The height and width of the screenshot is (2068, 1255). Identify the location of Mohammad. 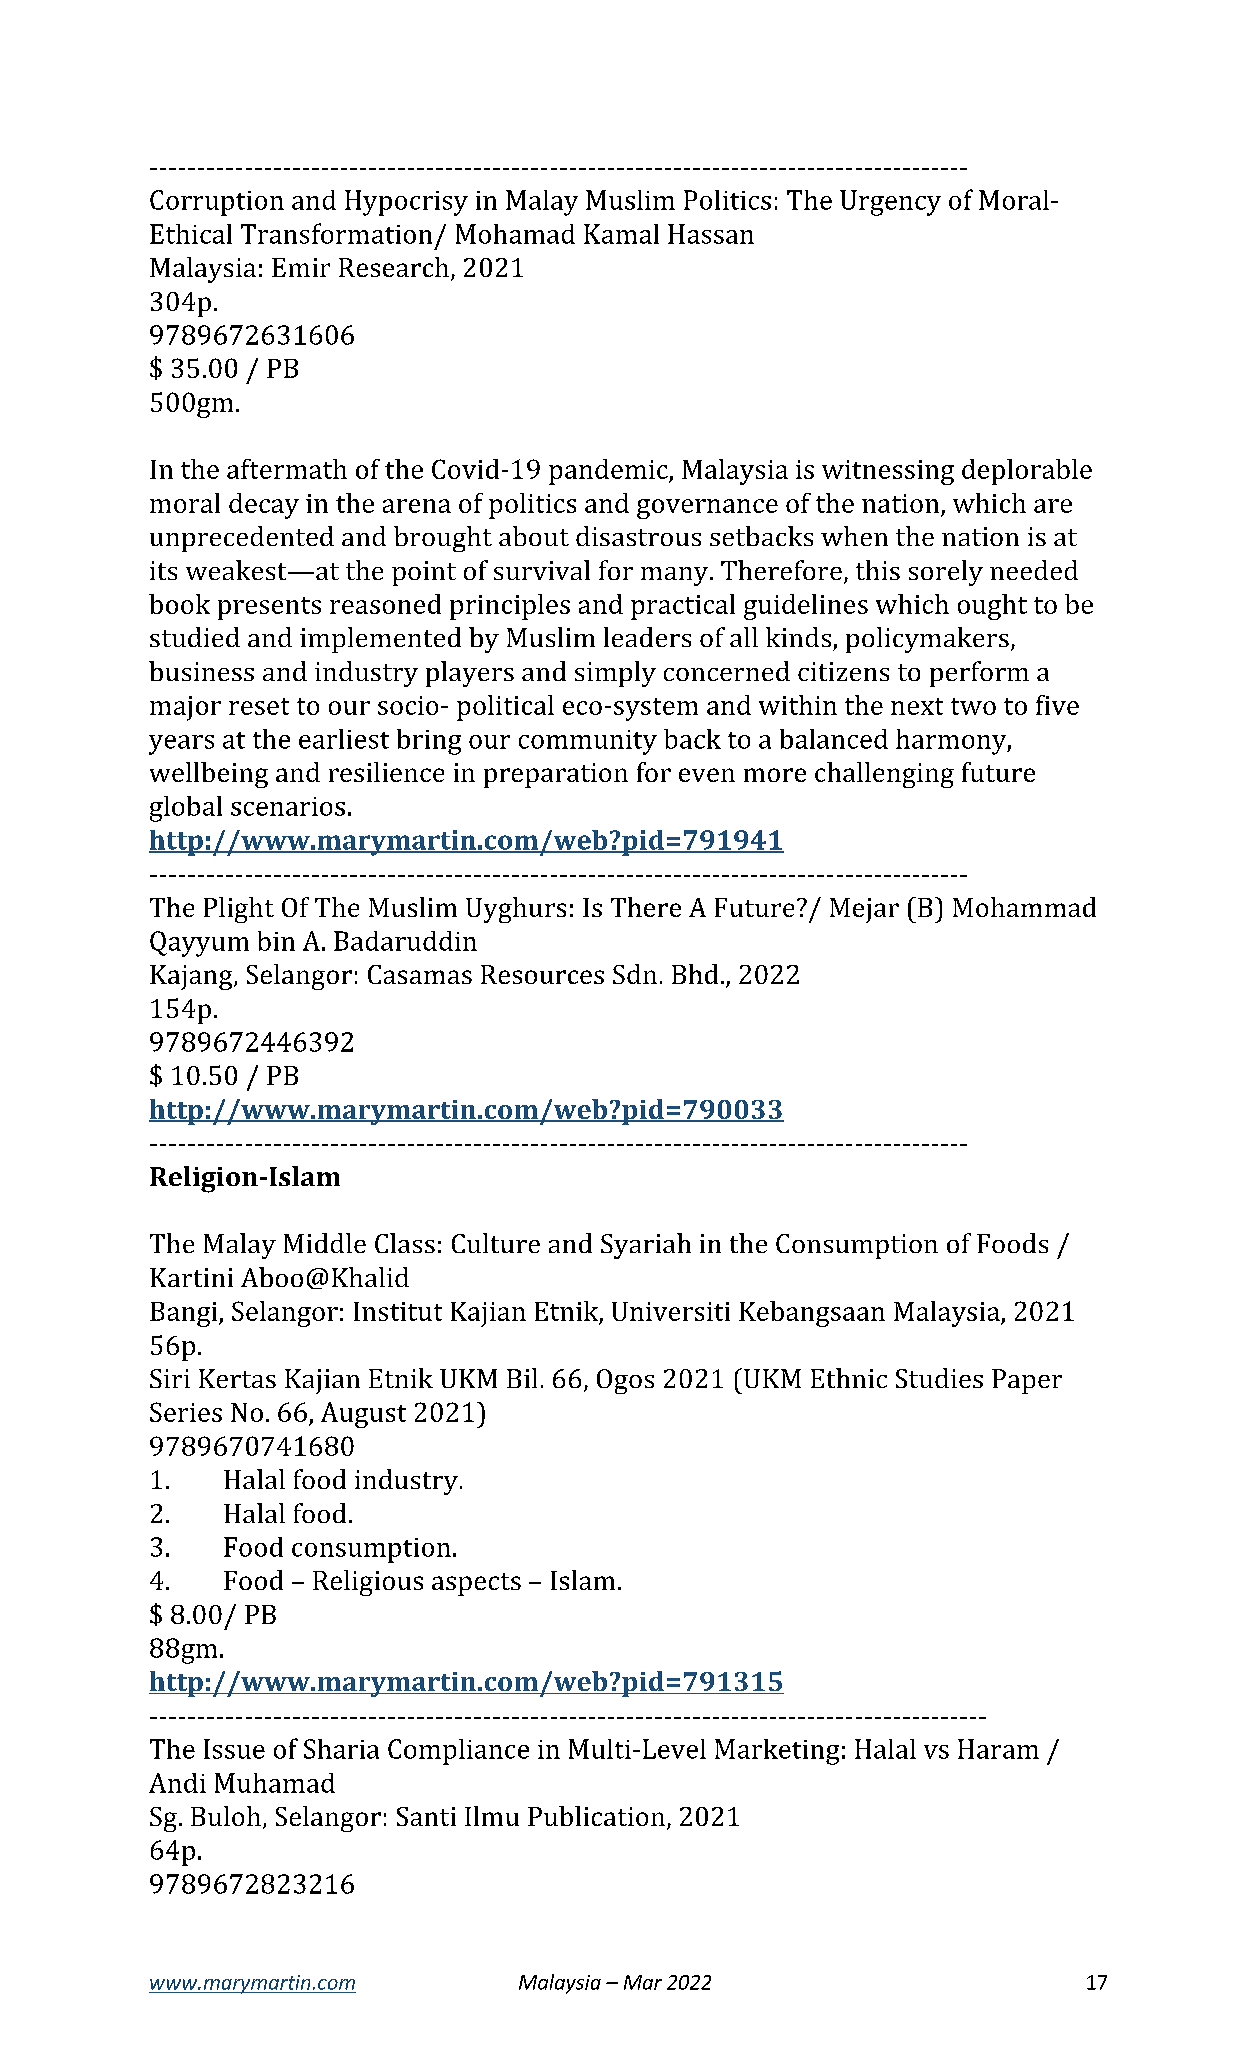
(1024, 907).
